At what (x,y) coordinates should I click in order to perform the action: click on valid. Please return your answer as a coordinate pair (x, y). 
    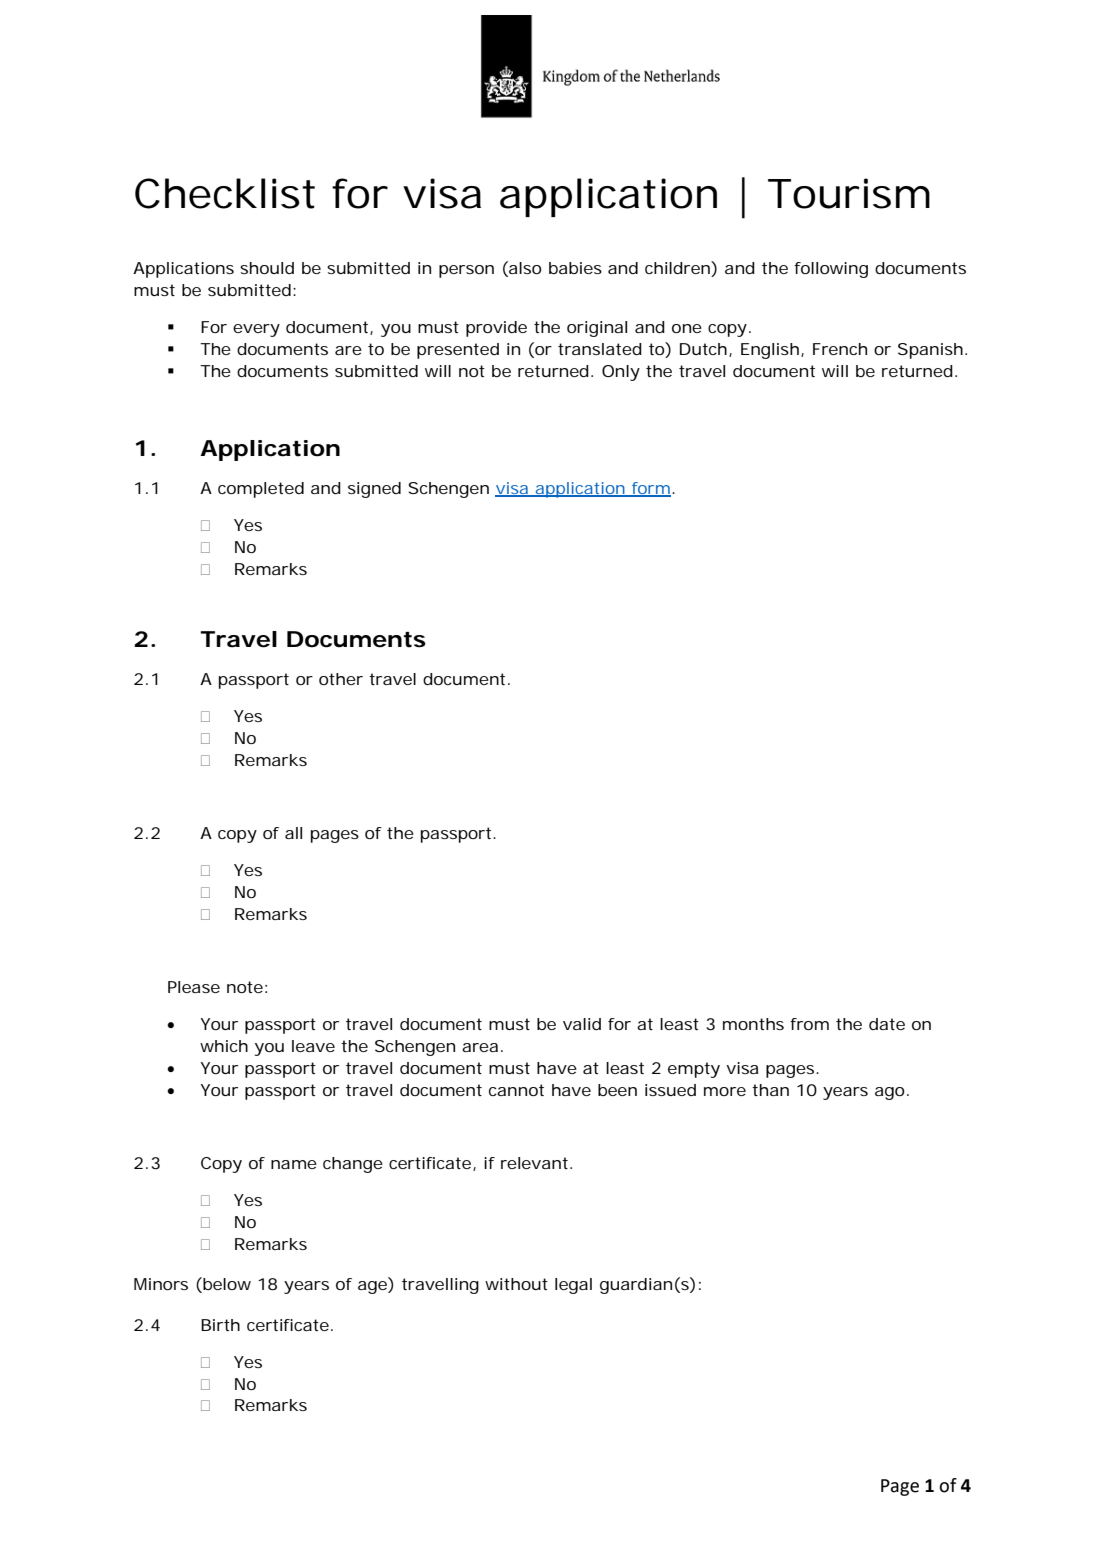
    Looking at the image, I should click on (582, 1024).
